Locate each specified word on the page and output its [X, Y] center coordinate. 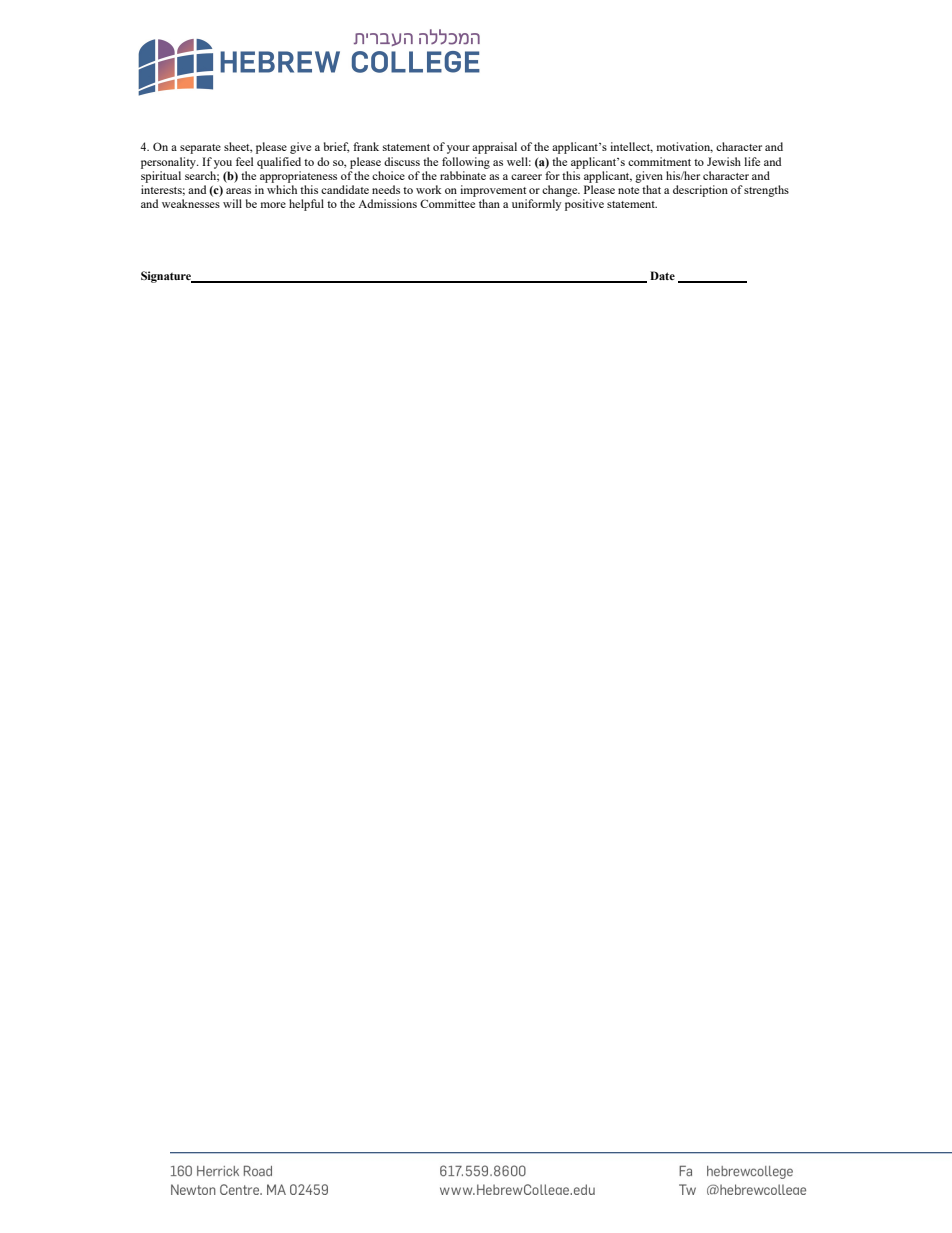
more [273, 205]
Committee [447, 203]
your [458, 149]
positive [584, 205]
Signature [167, 277]
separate [200, 149]
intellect [631, 147]
